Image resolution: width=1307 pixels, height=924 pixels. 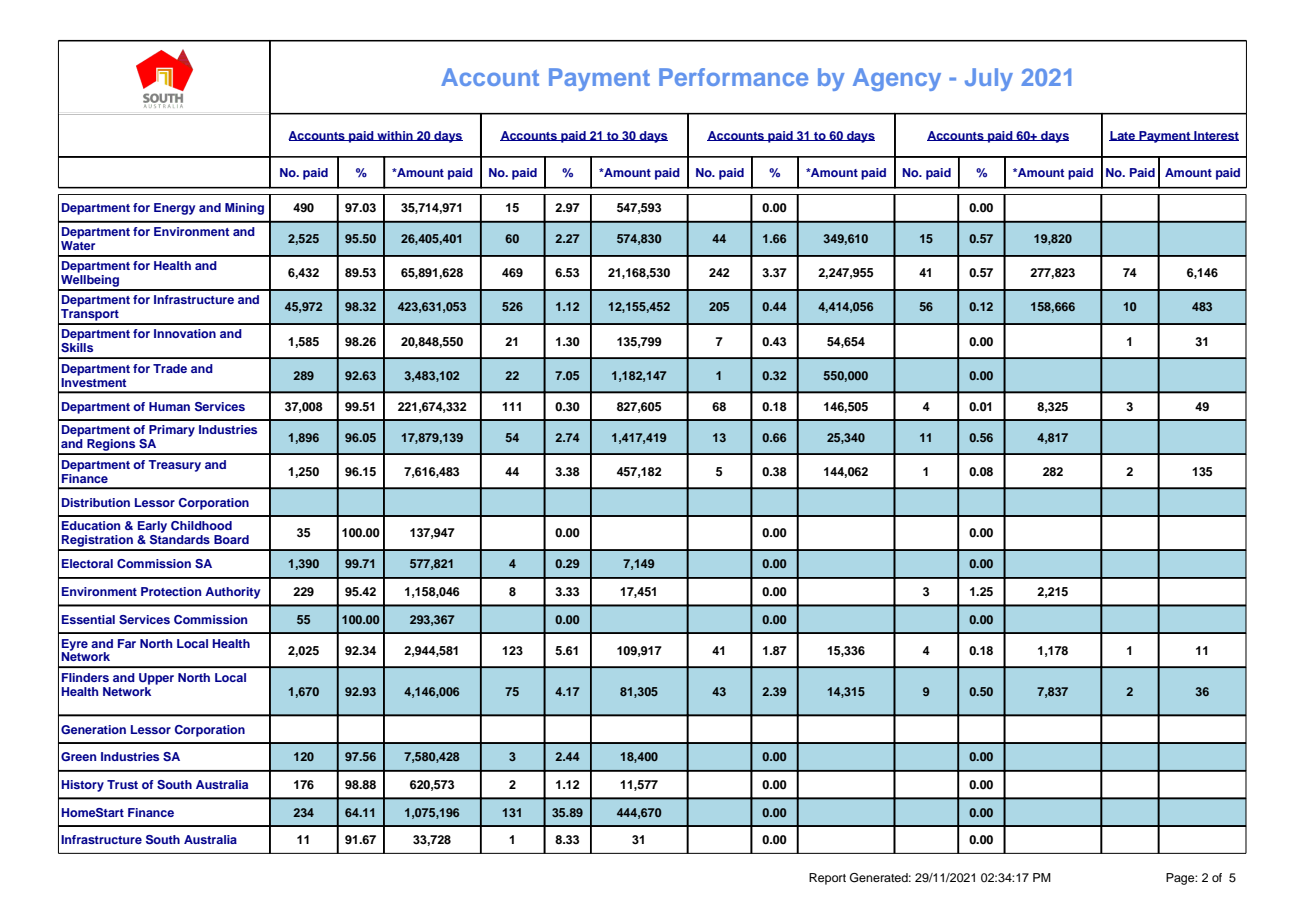 What do you see at coordinates (827, 879) in the image?
I see `Report` at bounding box center [827, 879].
